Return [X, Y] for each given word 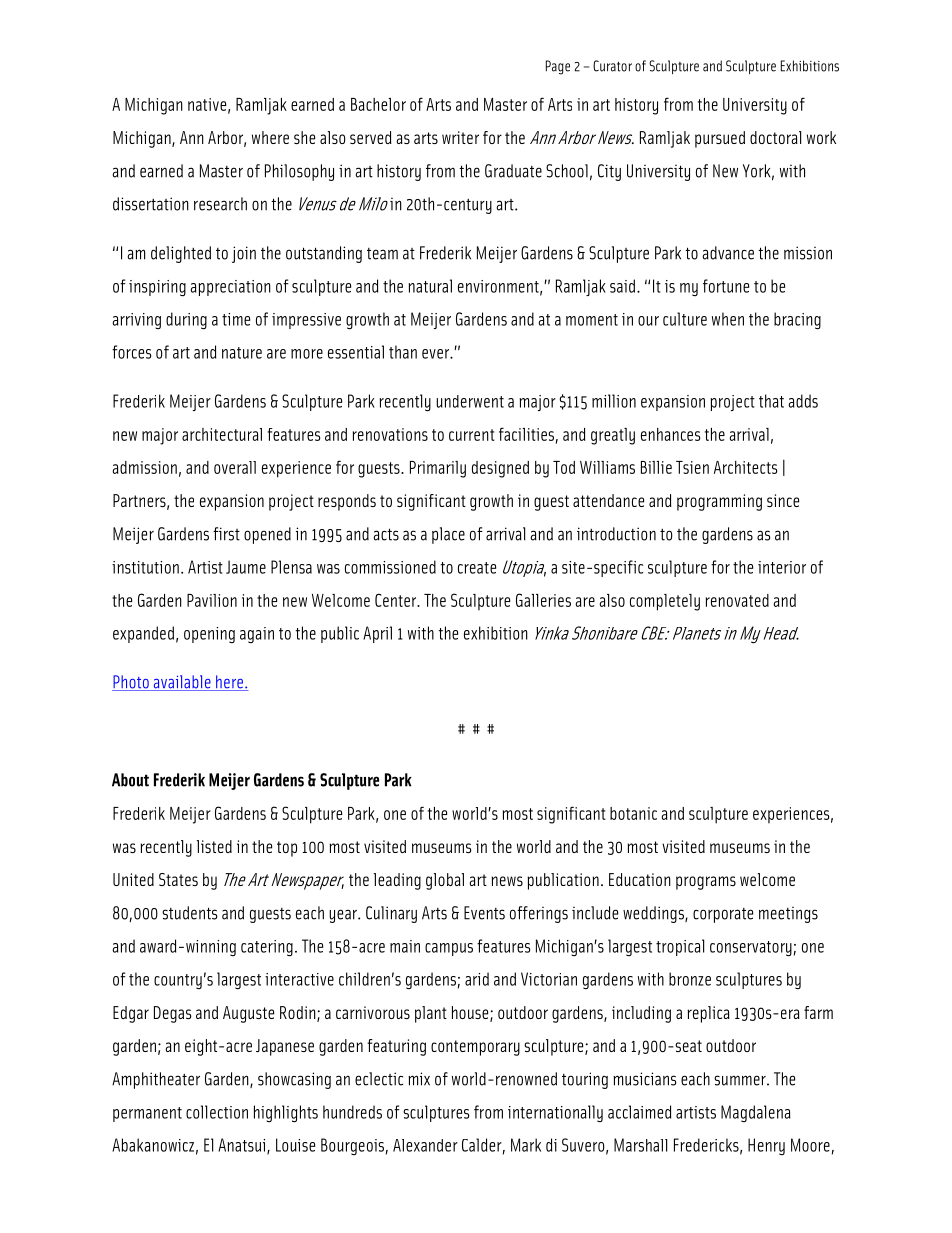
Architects [745, 467]
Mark [526, 1145]
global [445, 881]
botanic [633, 813]
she [304, 137]
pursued [720, 139]
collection [217, 1112]
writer [460, 137]
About [130, 780]
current [472, 435]
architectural [222, 434]
